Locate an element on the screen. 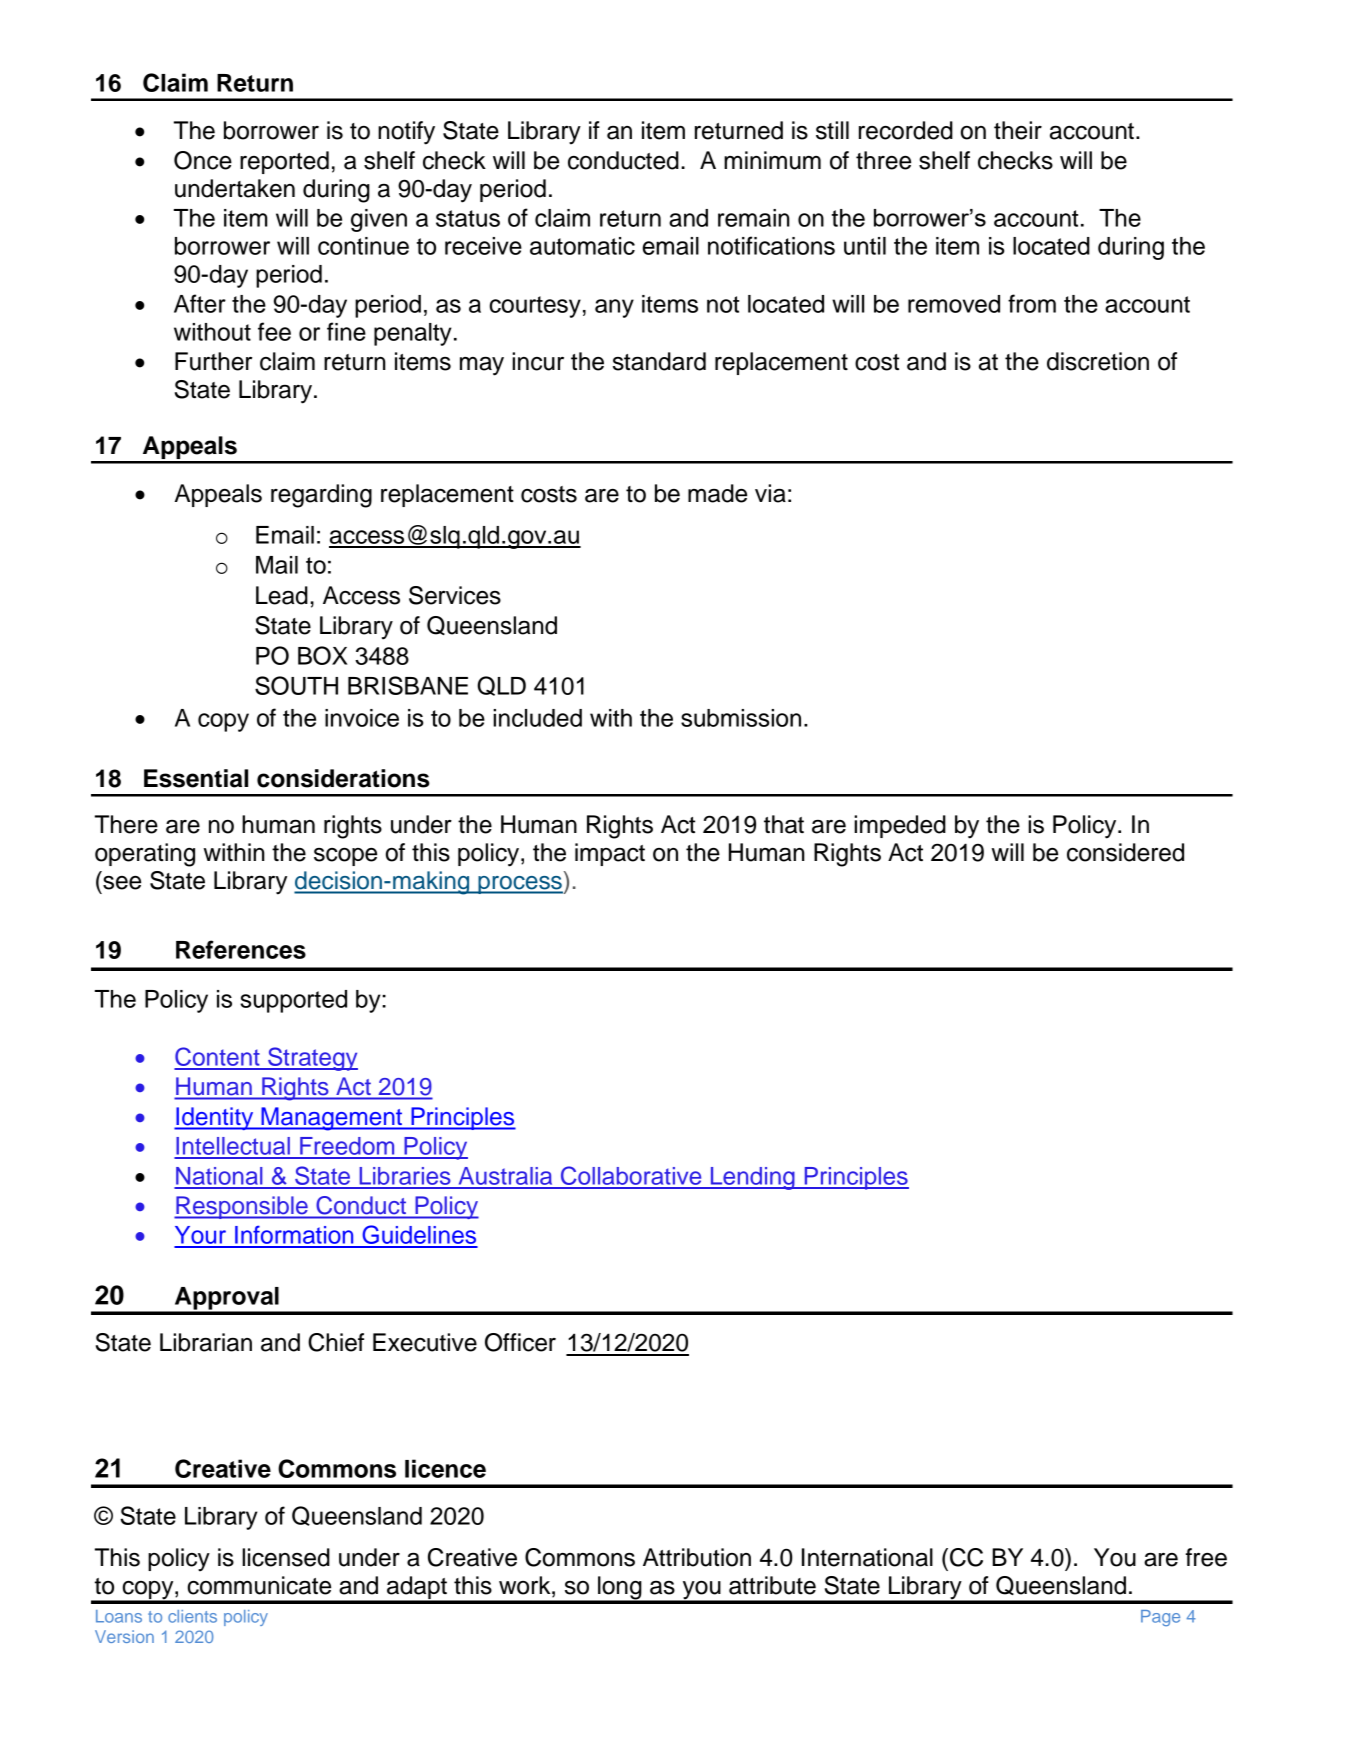  their is located at coordinates (1018, 130).
